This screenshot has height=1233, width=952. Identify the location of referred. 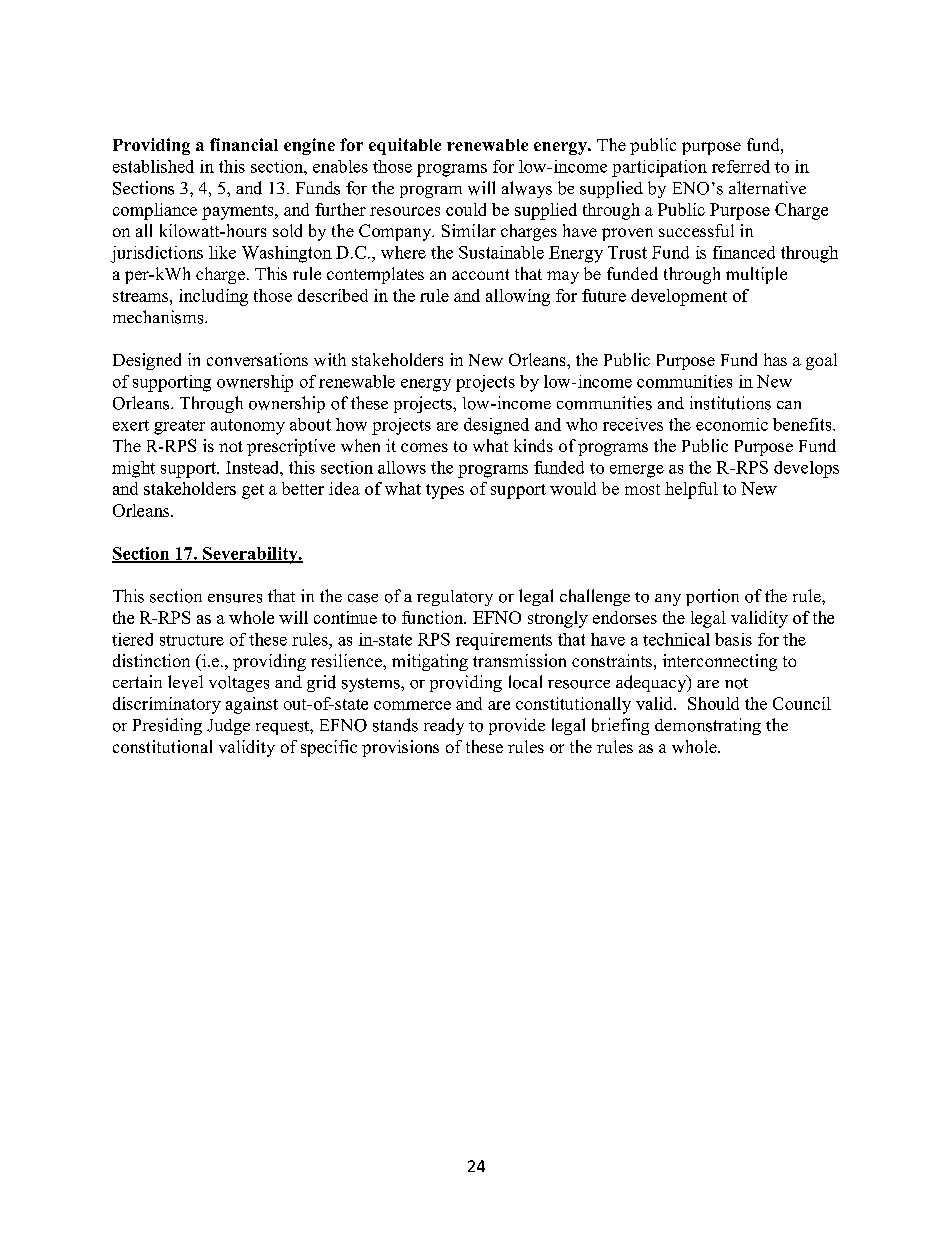
(741, 166).
